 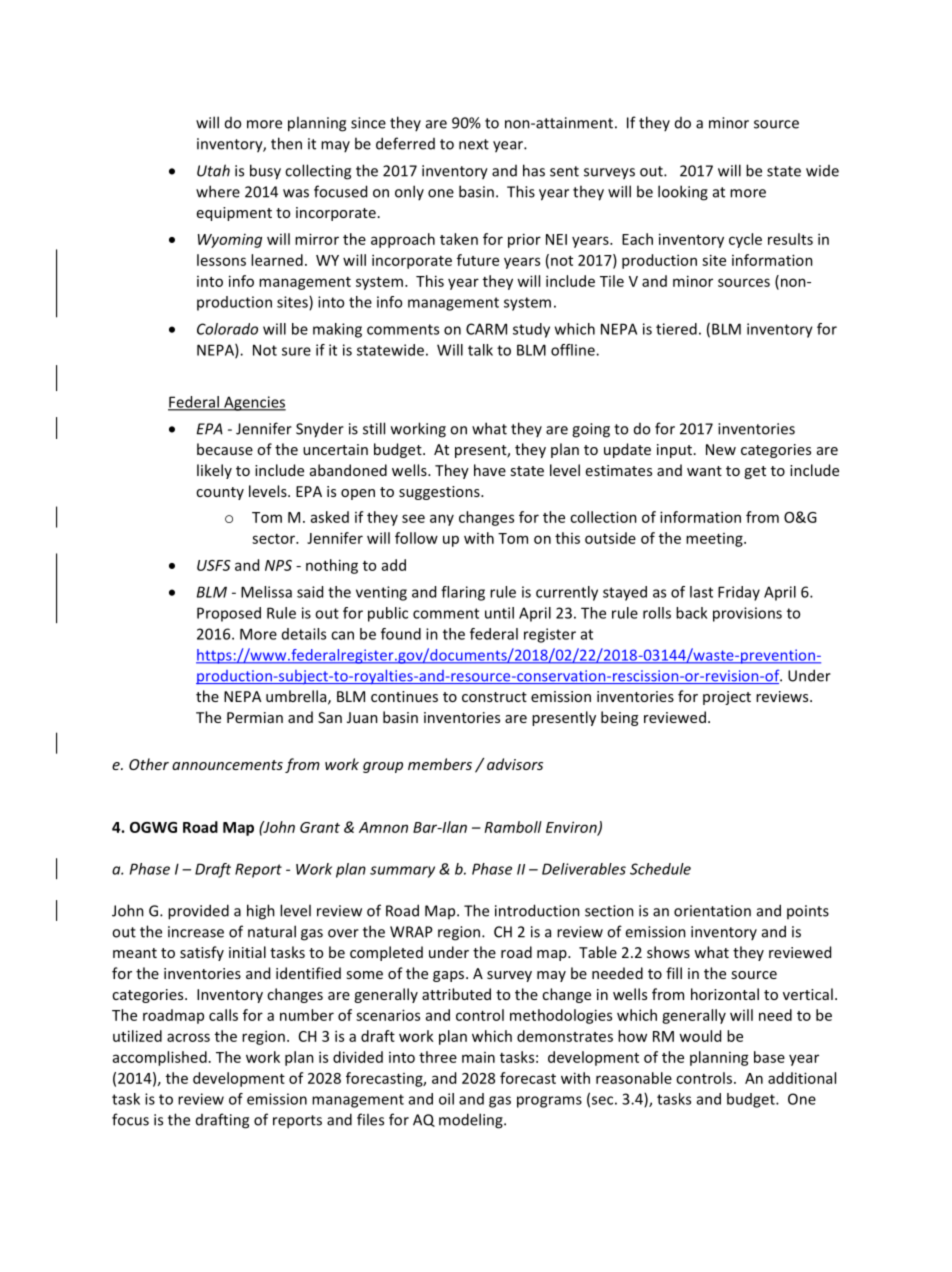 I want to click on oil, so click(x=446, y=1099).
